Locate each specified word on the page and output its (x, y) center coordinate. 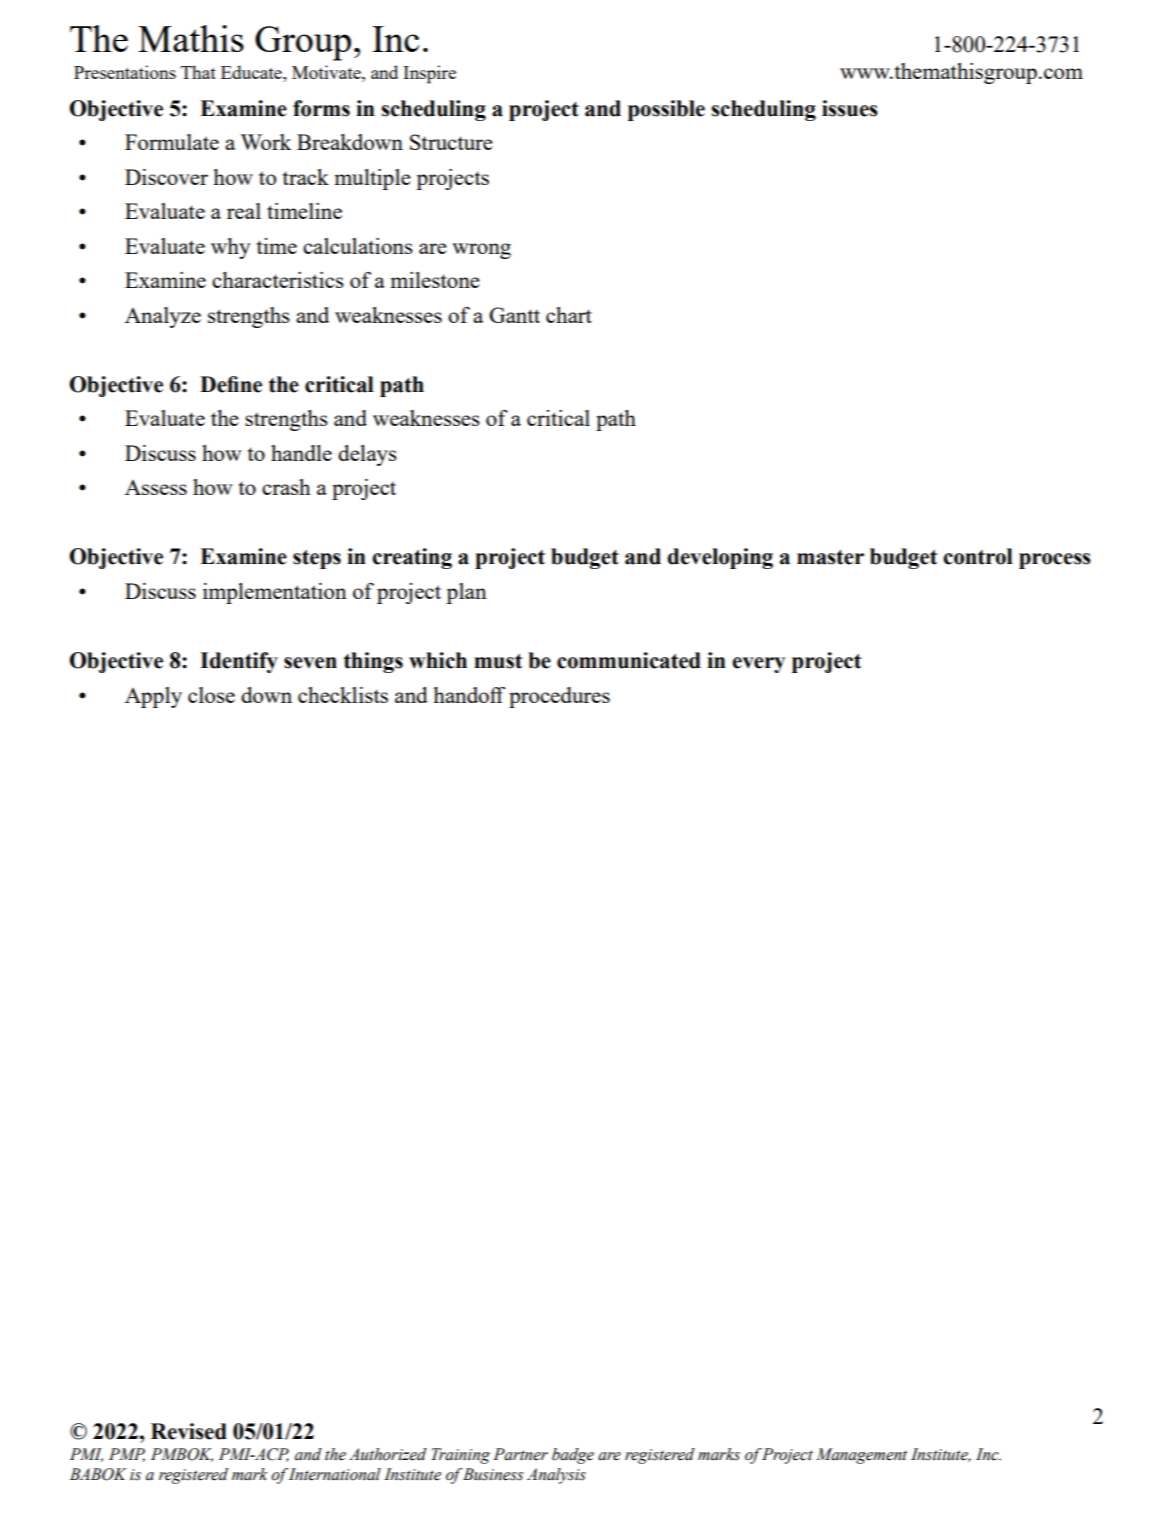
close (211, 695)
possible (666, 110)
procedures (559, 697)
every (758, 665)
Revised (189, 1431)
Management (861, 1456)
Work (265, 142)
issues (850, 108)
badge (573, 1456)
